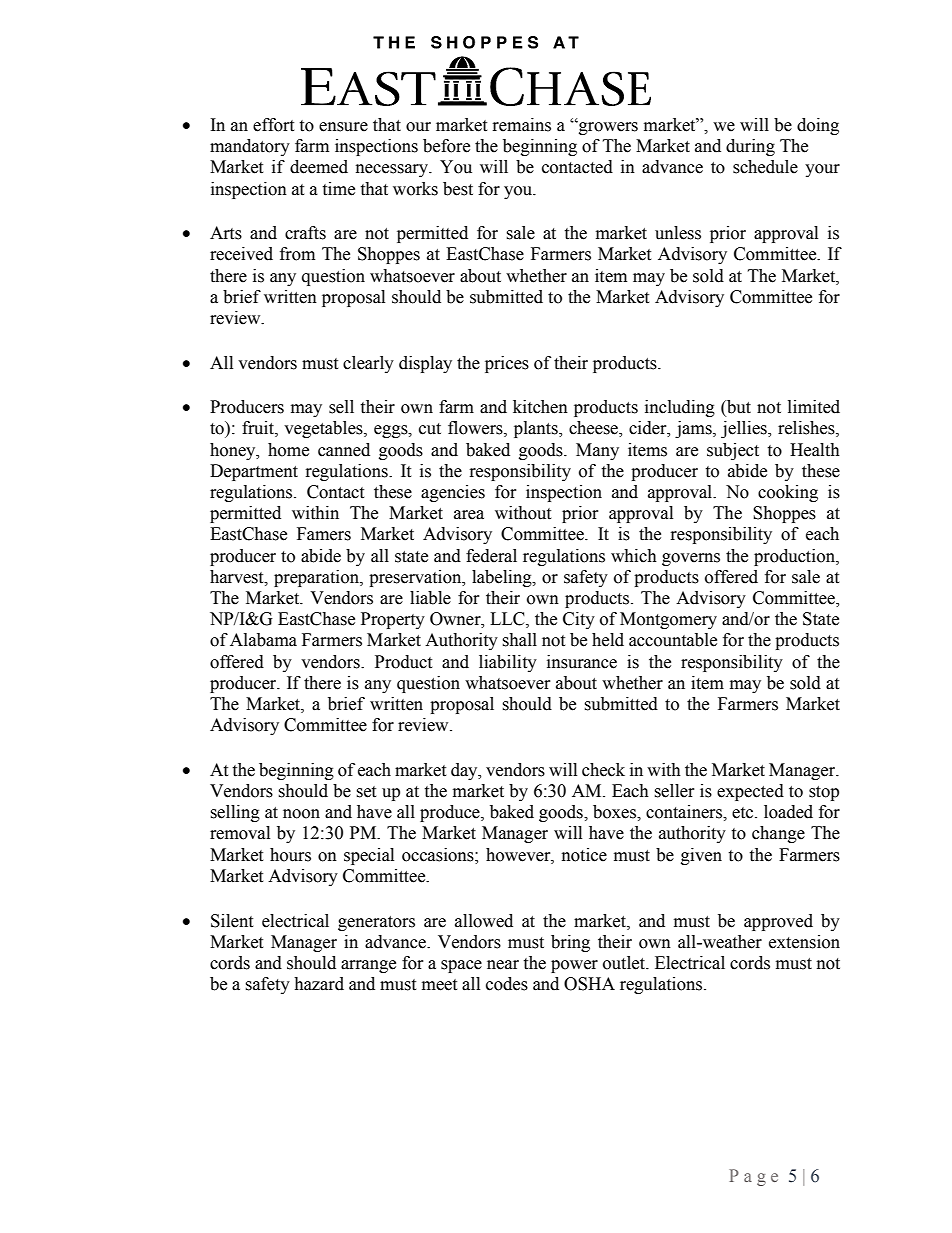 The image size is (952, 1233). I want to click on Alabama, so click(263, 640).
